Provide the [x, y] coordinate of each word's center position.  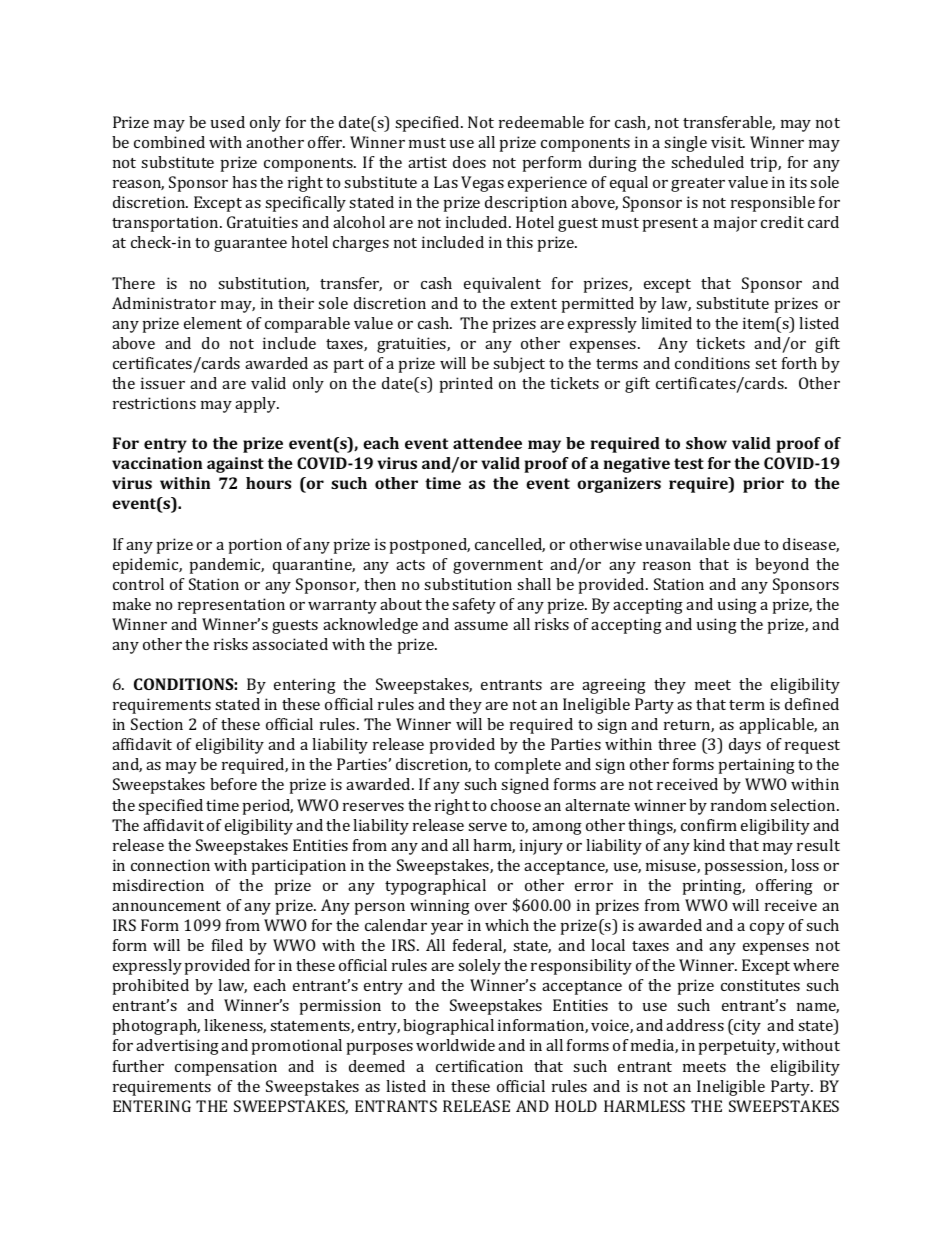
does [469, 162]
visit [728, 142]
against [235, 465]
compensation [226, 1068]
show [706, 443]
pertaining [757, 766]
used [228, 122]
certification [479, 1066]
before [233, 784]
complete [528, 766]
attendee [487, 443]
